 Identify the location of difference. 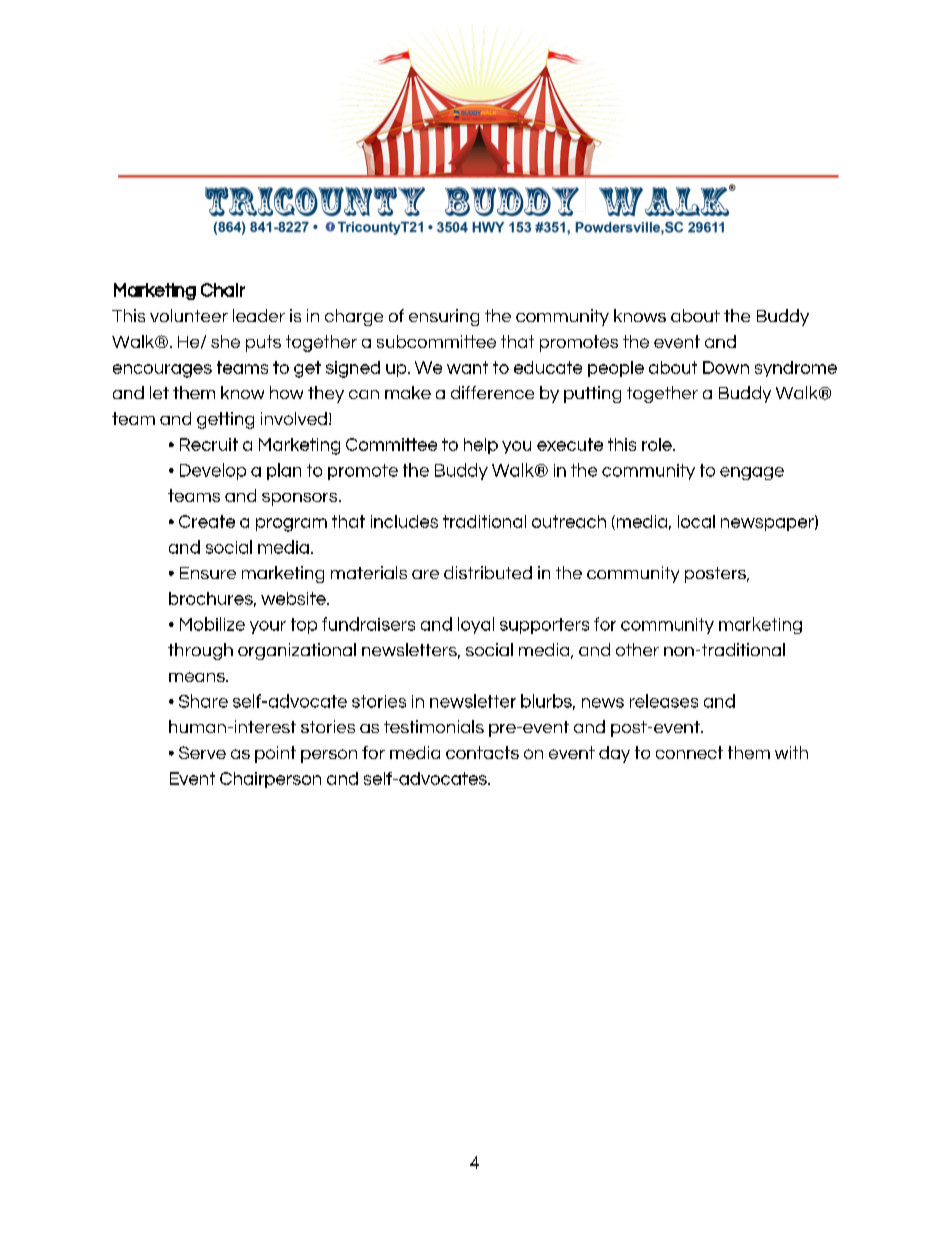
(492, 392).
